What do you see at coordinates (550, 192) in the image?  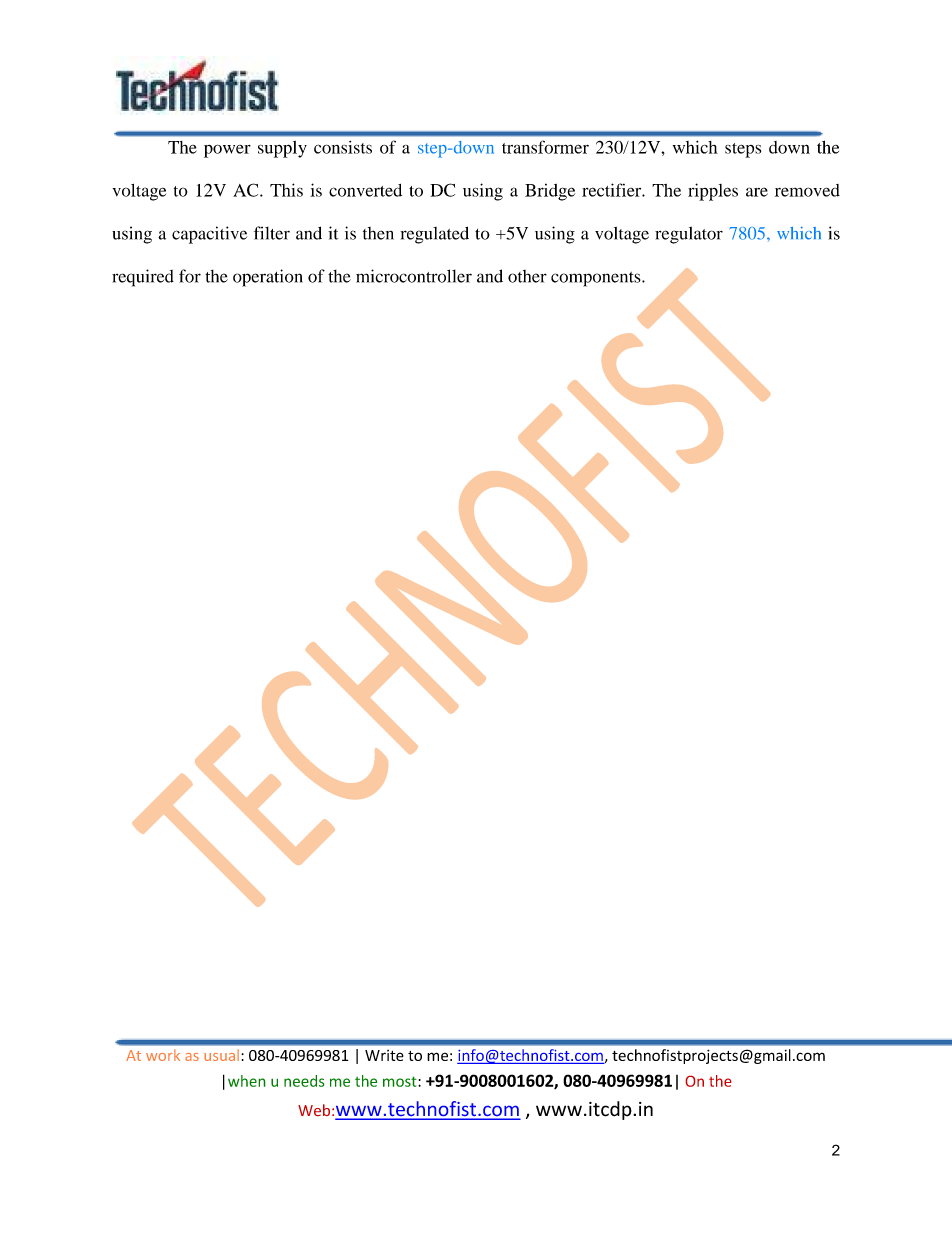 I see `Bridge` at bounding box center [550, 192].
